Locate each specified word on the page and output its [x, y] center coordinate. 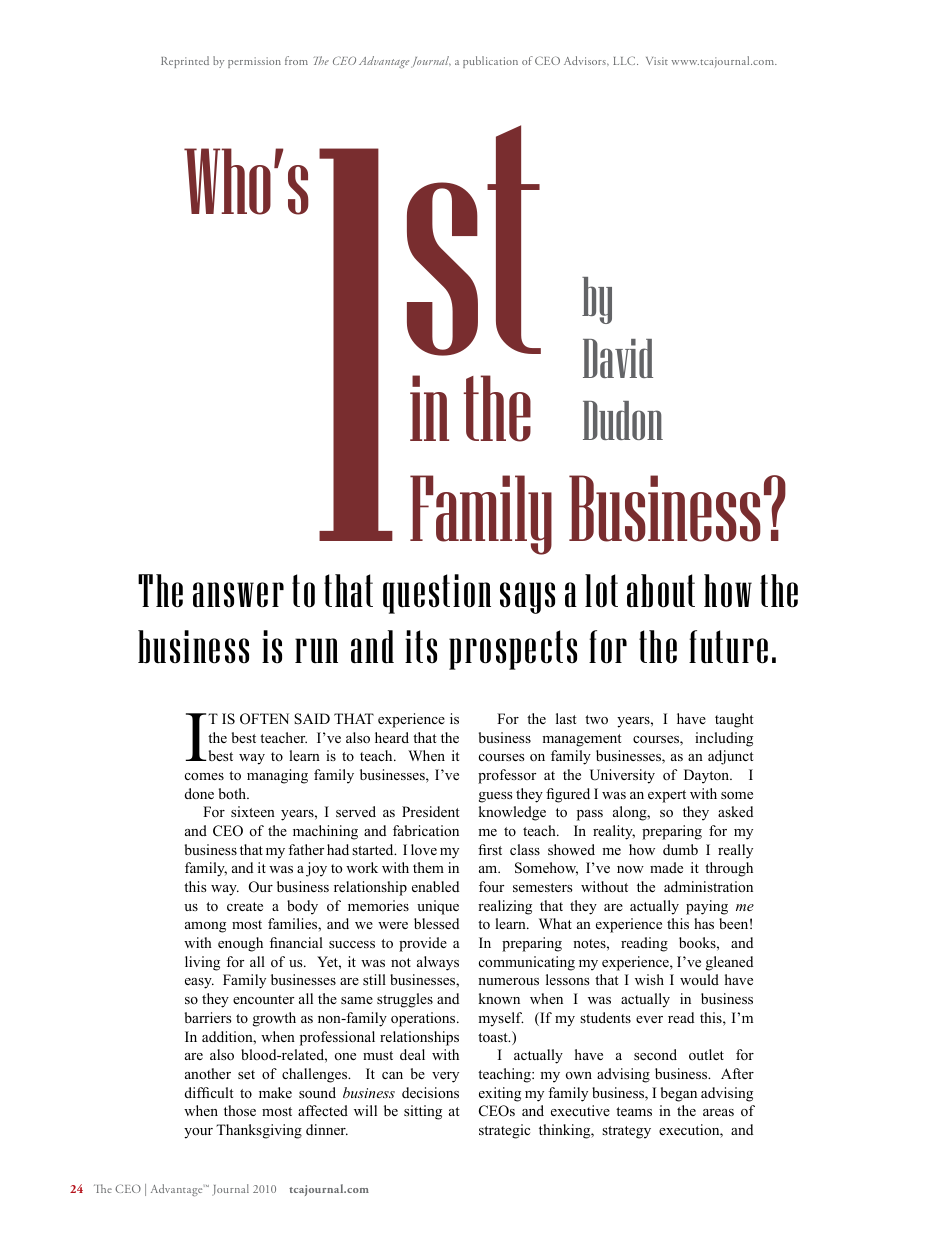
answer [238, 595]
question [437, 594]
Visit [657, 61]
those [240, 1111]
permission [254, 62]
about [661, 591]
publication [490, 62]
